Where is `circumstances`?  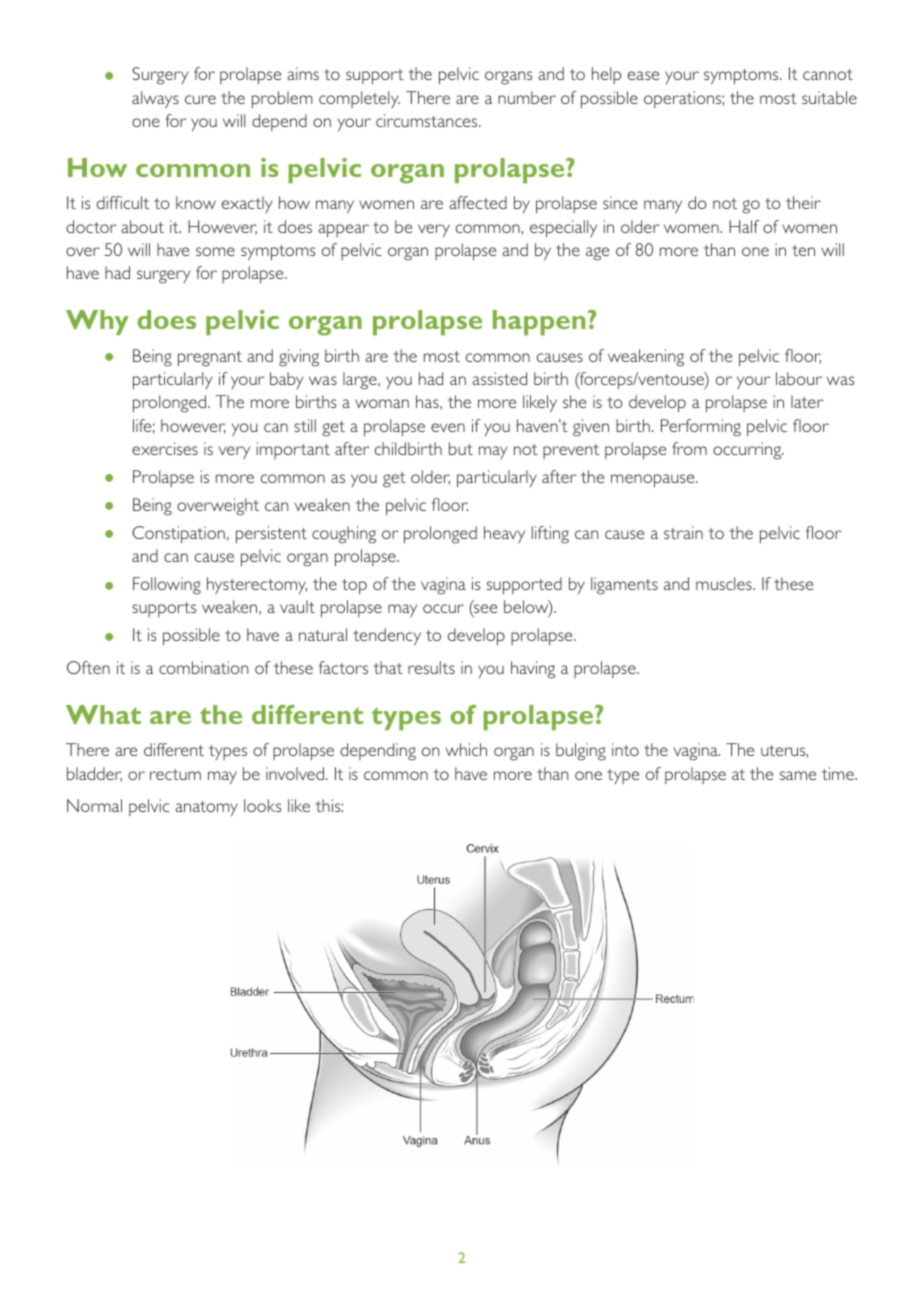 circumstances is located at coordinates (428, 120).
